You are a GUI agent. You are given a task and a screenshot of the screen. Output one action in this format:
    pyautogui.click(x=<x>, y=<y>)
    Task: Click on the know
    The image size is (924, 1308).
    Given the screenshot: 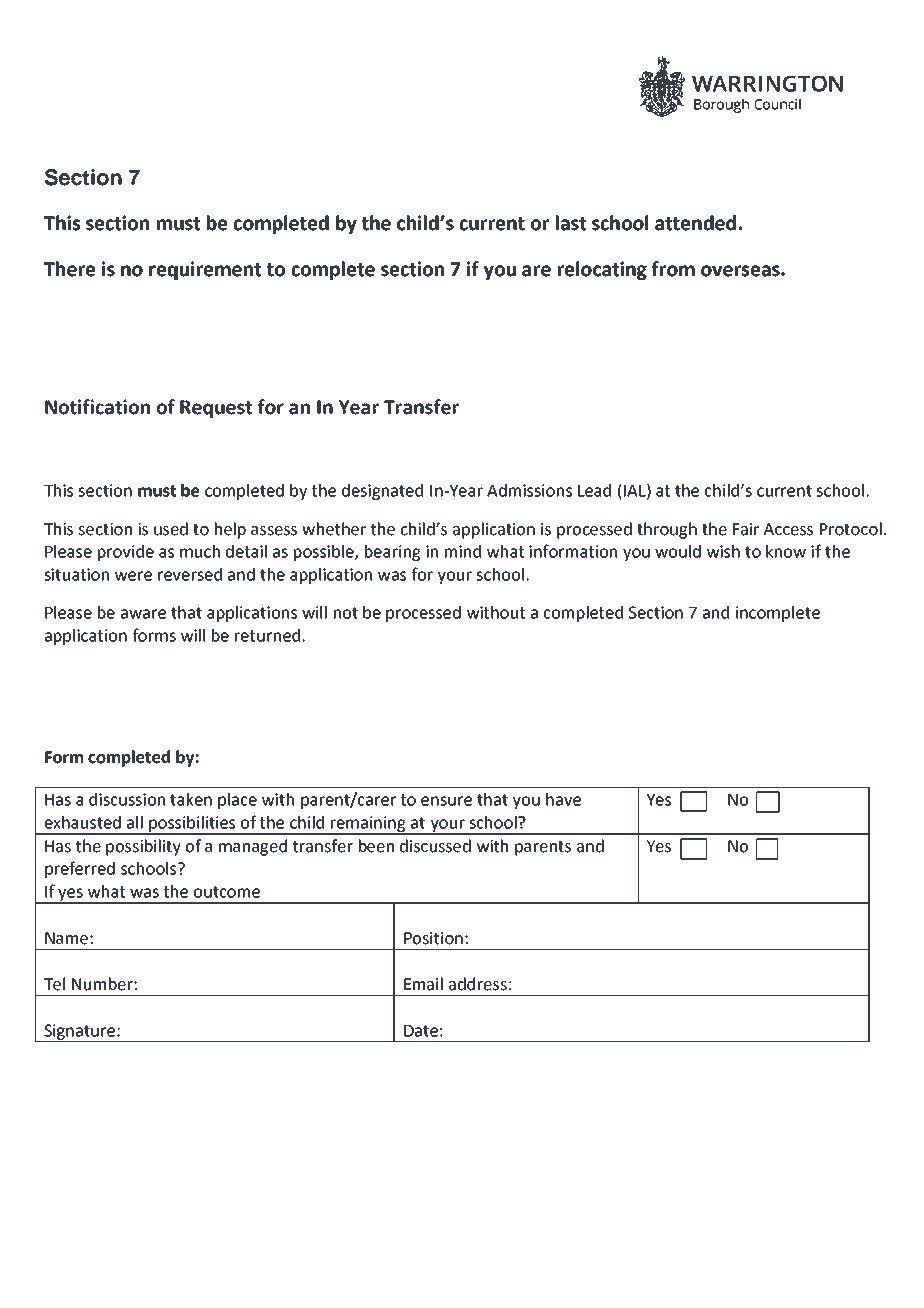 What is the action you would take?
    pyautogui.click(x=786, y=551)
